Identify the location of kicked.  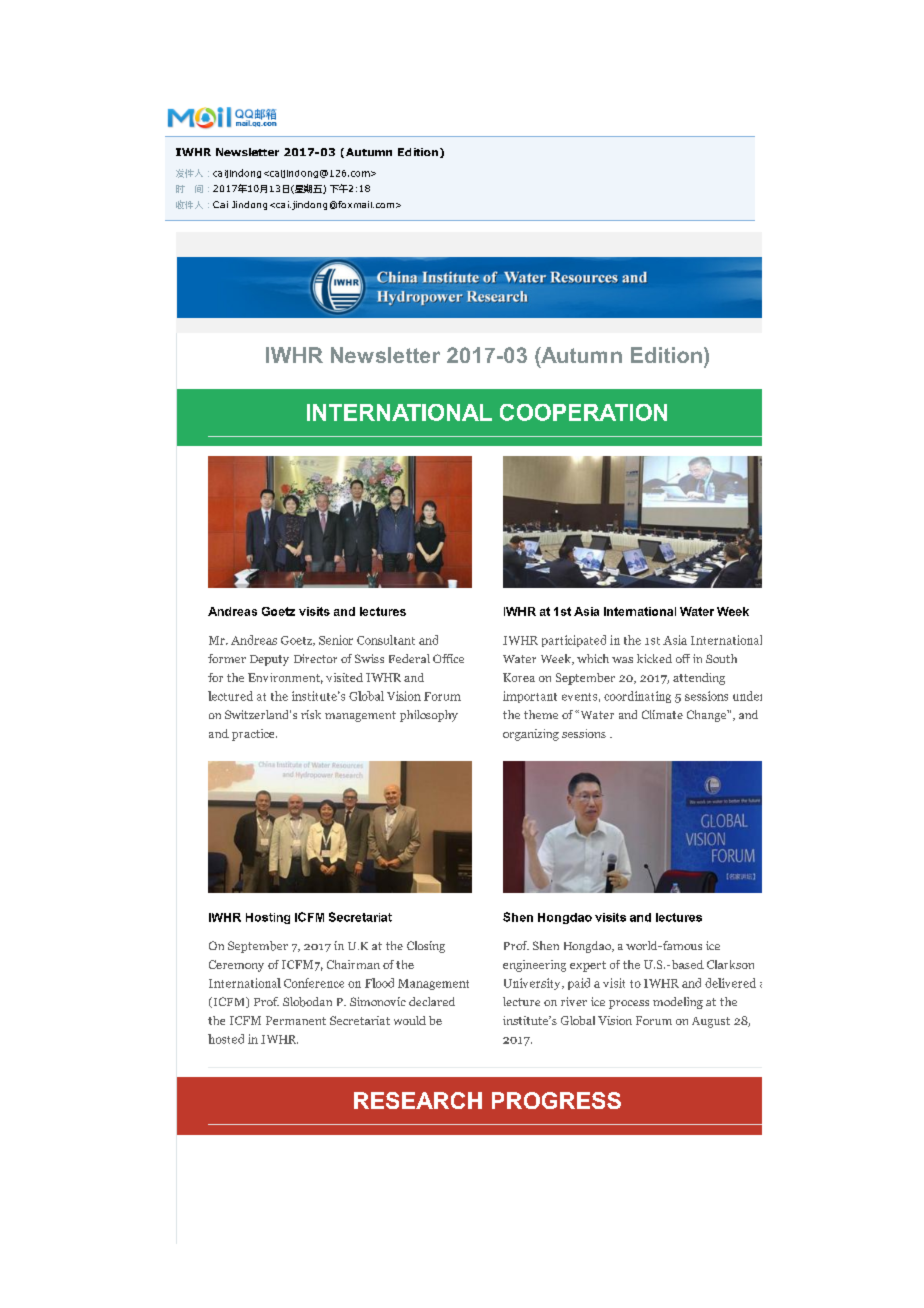
(654, 658).
